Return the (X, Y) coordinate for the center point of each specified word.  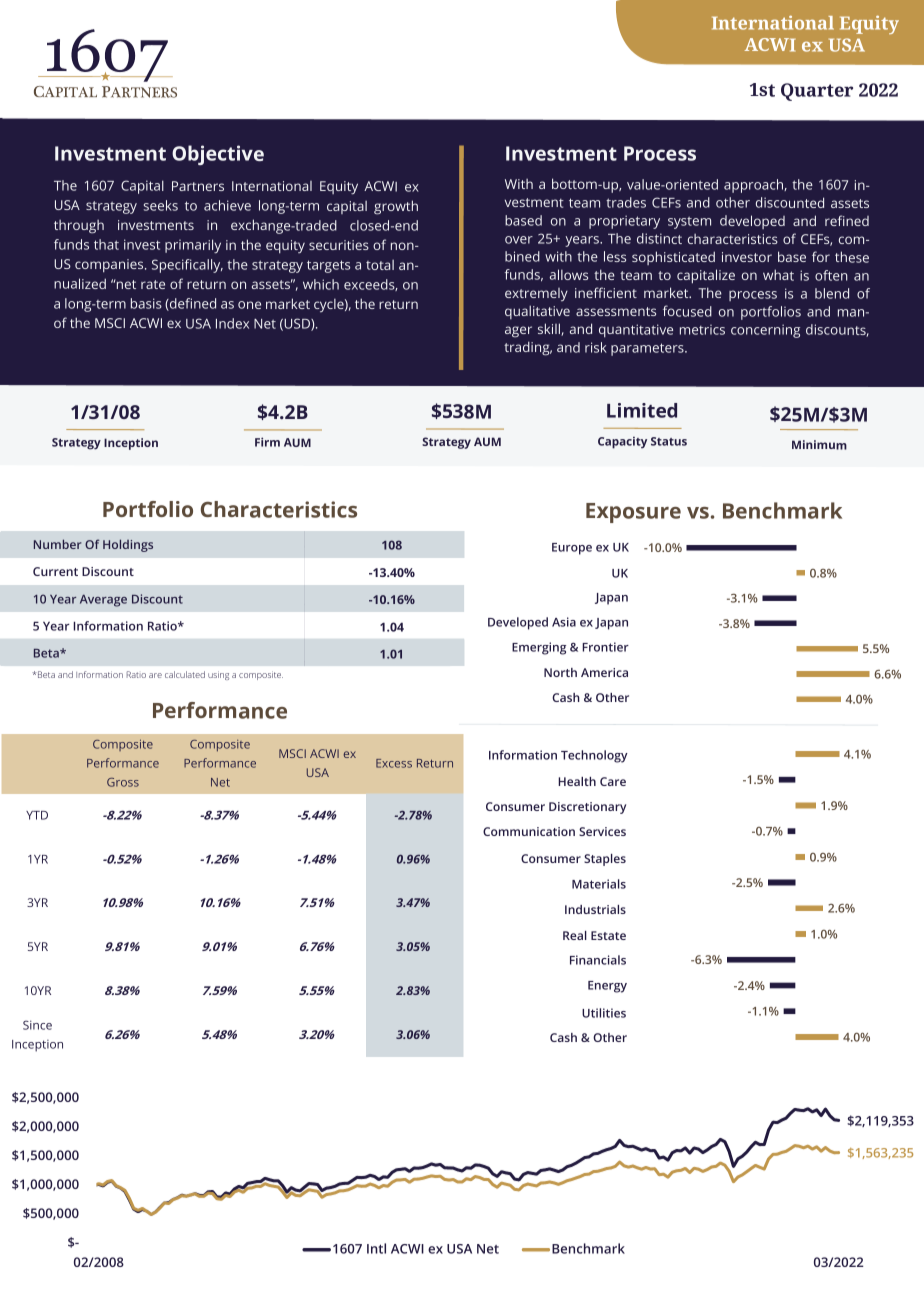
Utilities (604, 1013)
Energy (607, 987)
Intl (376, 1248)
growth (396, 207)
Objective (218, 155)
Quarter (817, 92)
